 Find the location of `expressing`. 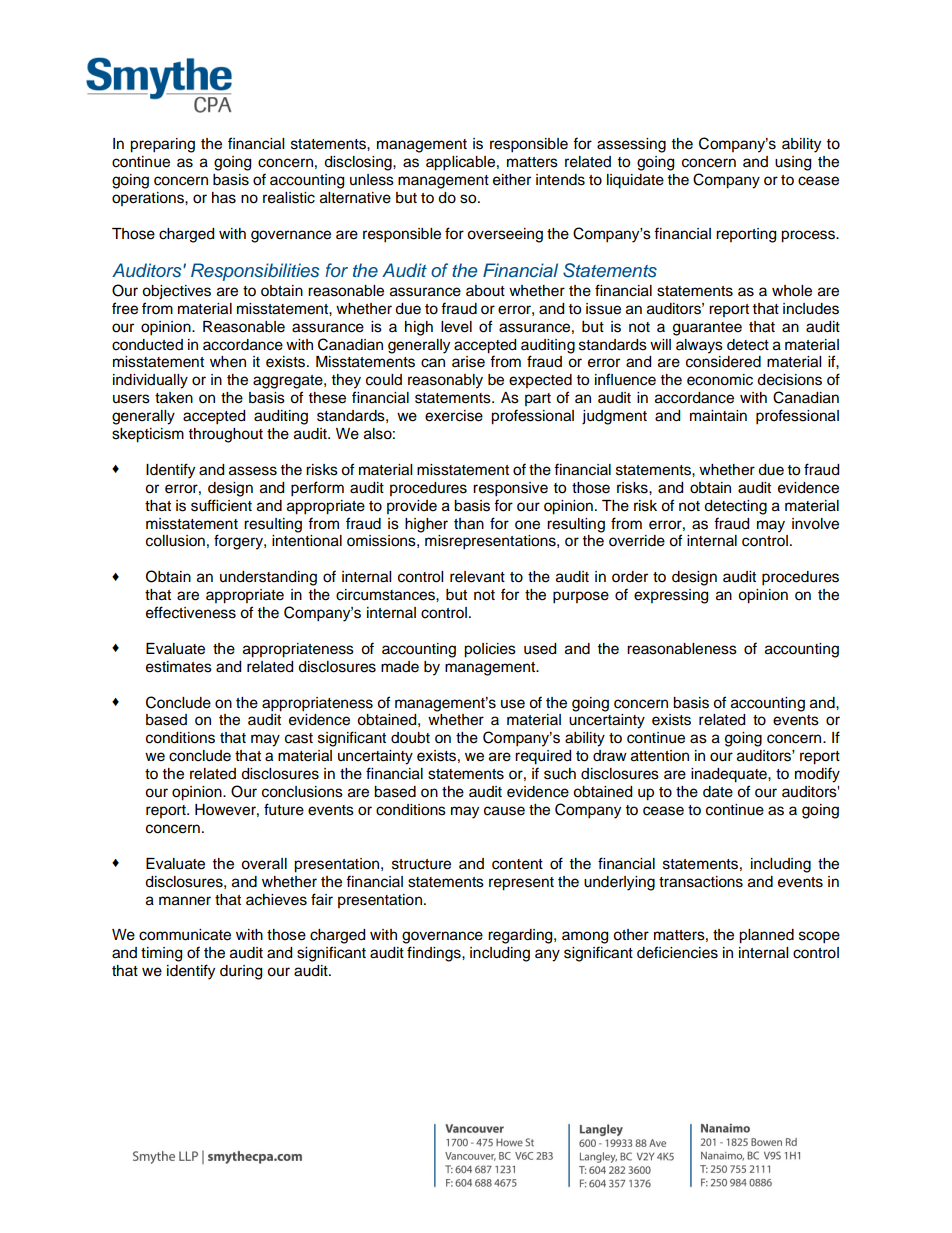

expressing is located at coordinates (671, 596).
